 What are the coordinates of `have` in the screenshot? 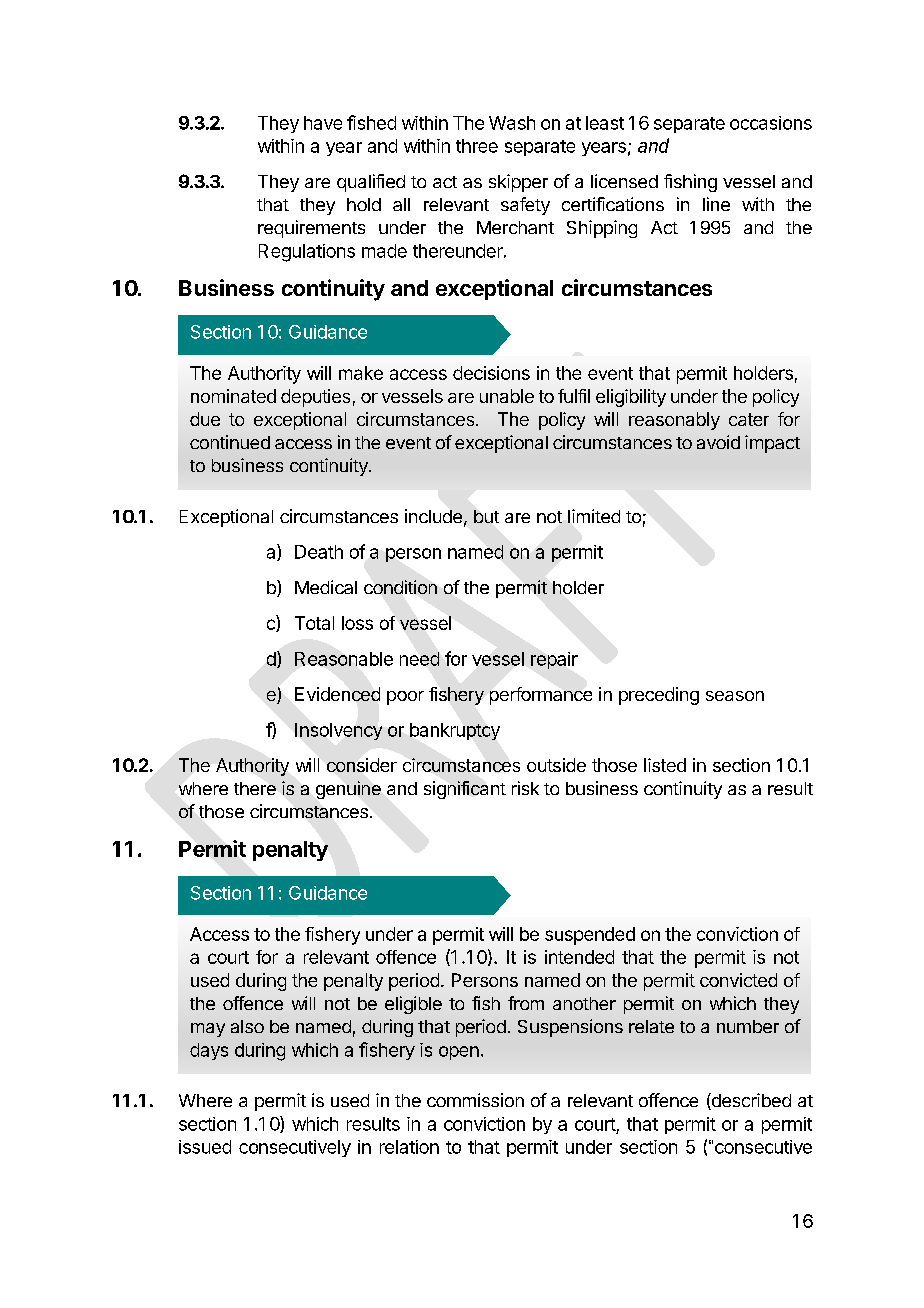 It's located at (323, 123).
